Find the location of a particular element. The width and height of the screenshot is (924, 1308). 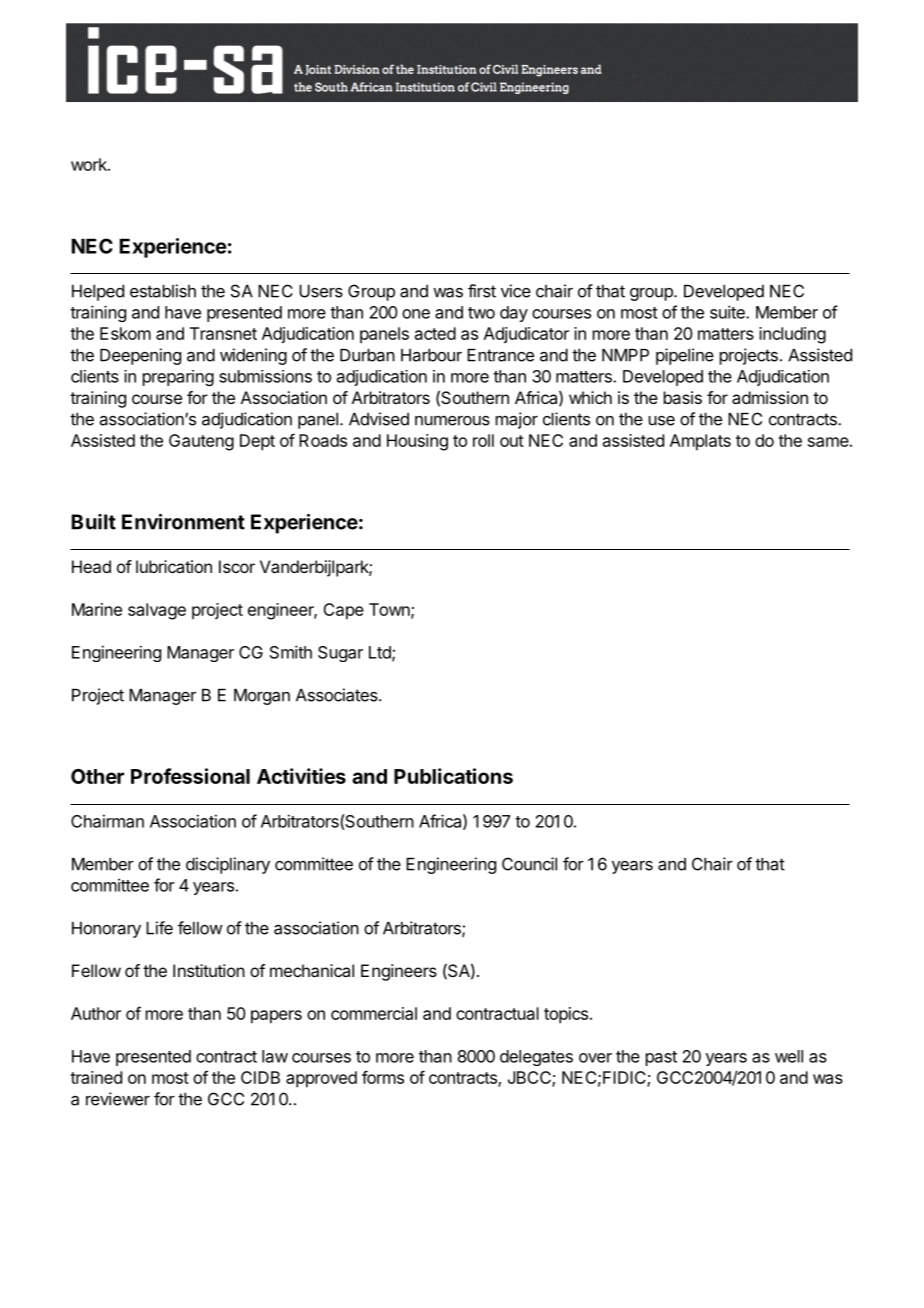

forms is located at coordinates (383, 1077).
